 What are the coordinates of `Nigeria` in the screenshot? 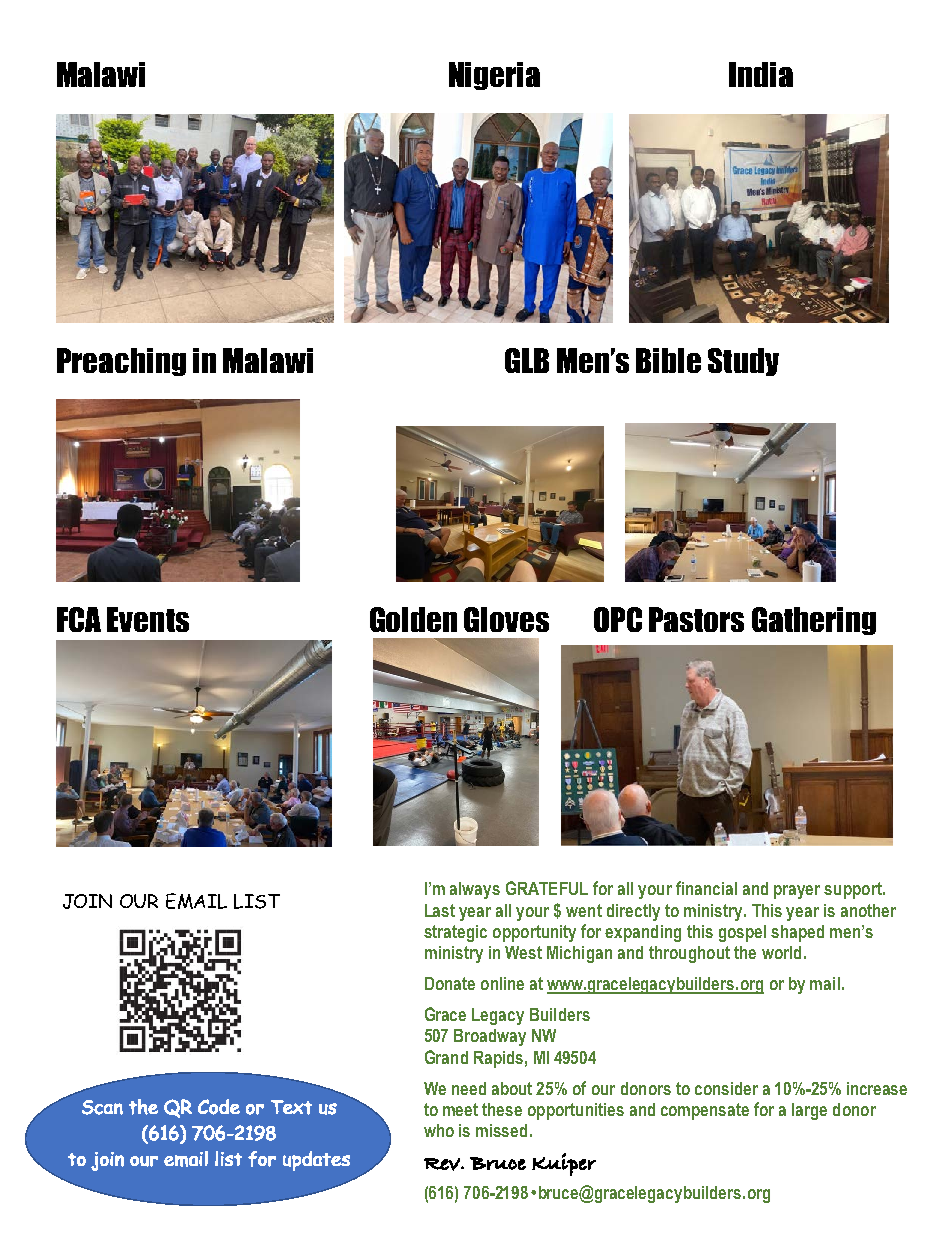 It's located at (494, 76).
